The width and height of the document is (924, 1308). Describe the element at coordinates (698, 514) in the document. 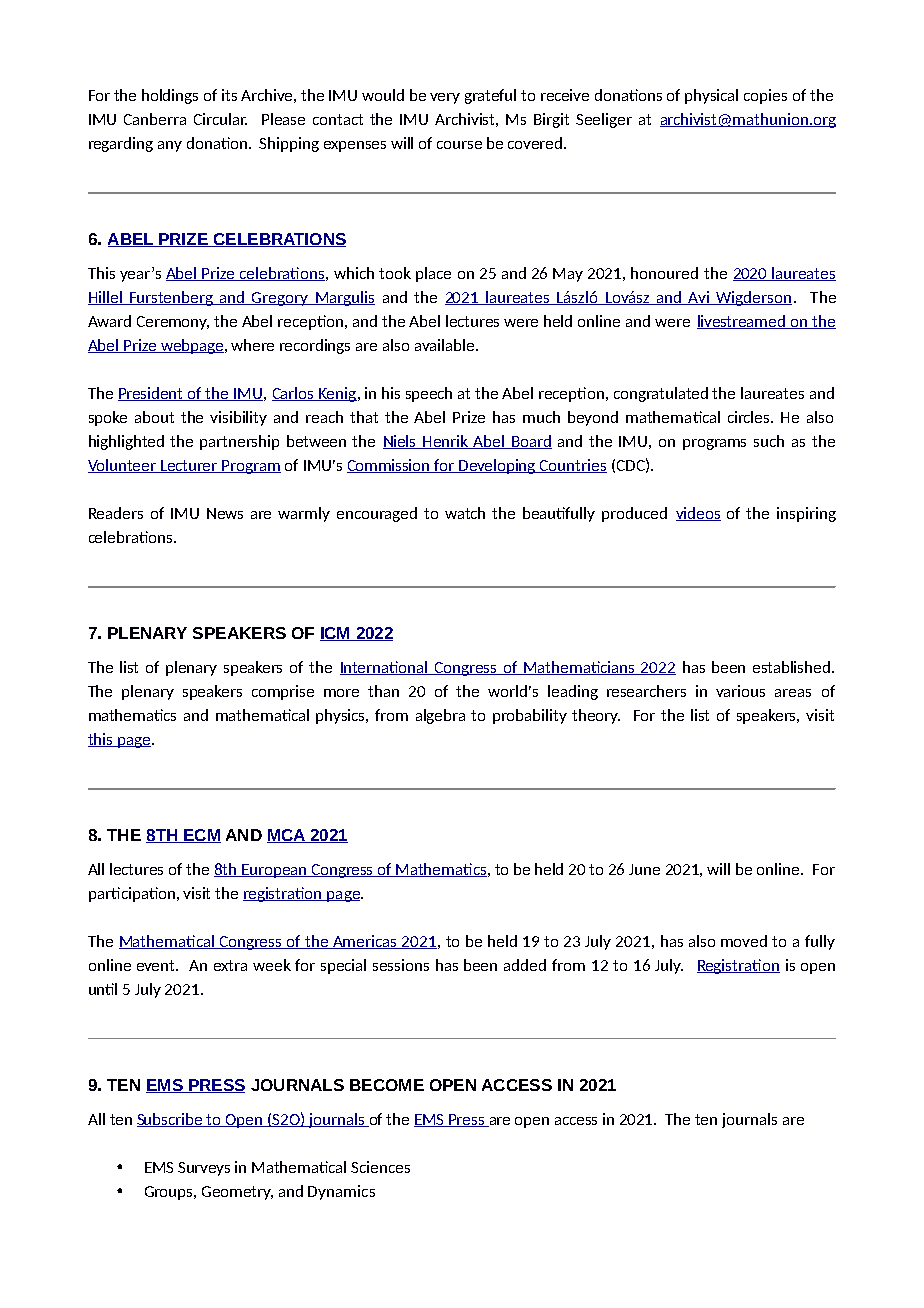

I see `videos` at that location.
